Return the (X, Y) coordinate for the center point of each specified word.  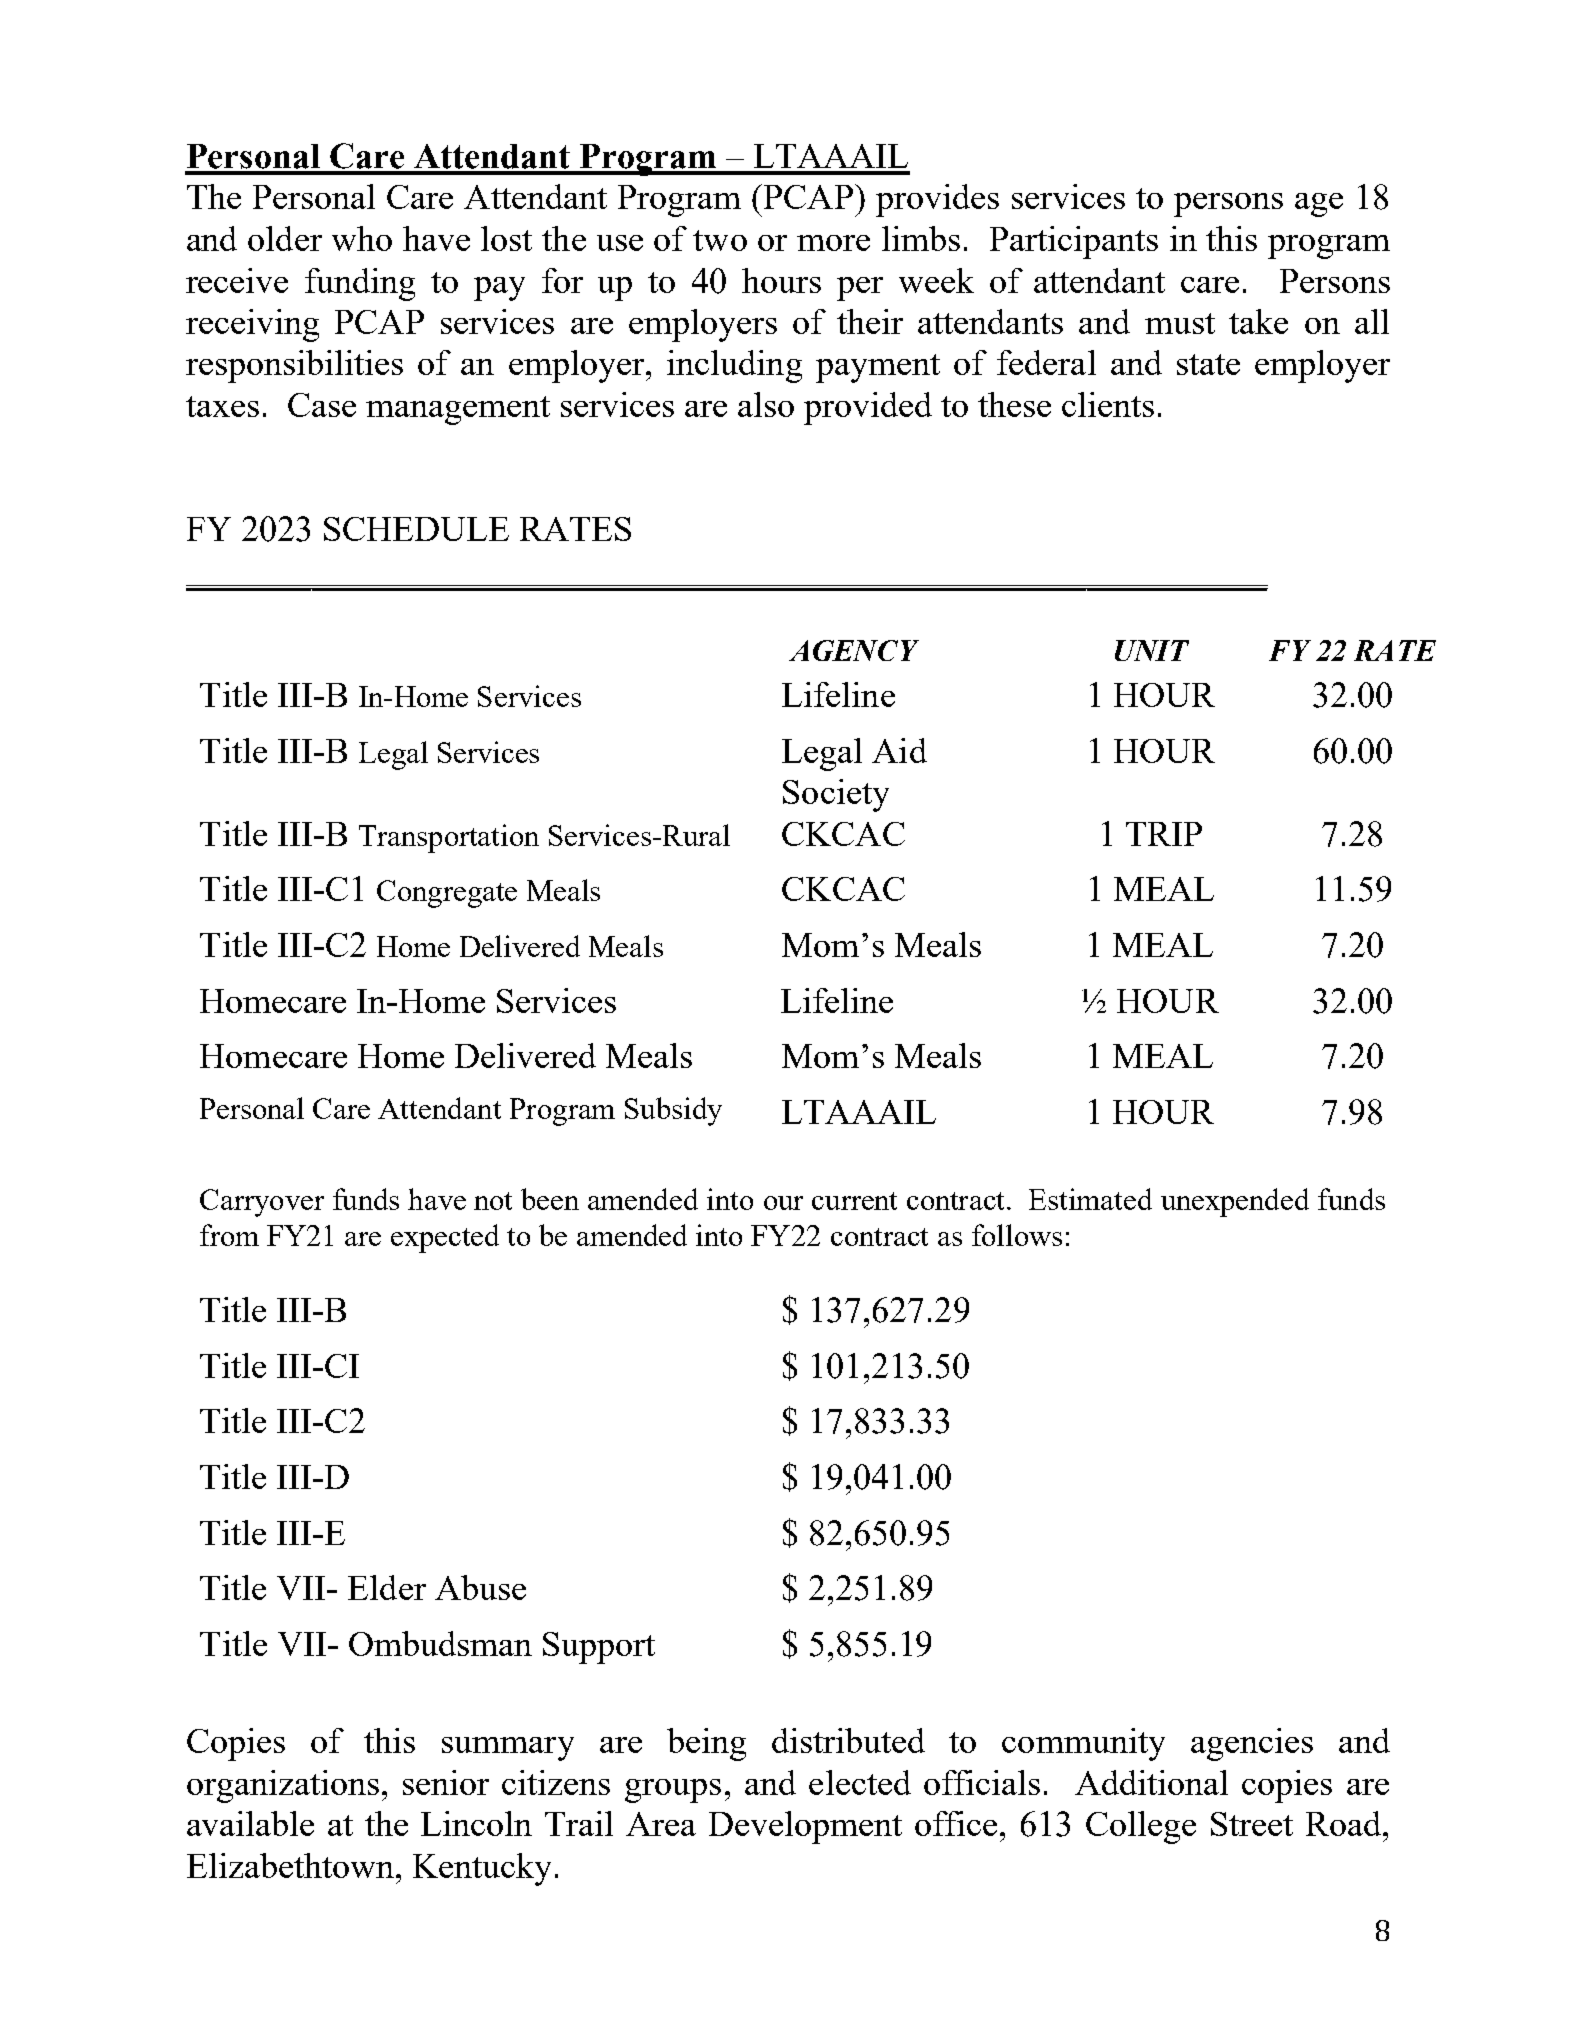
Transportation (449, 838)
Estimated (1090, 1199)
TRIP (1164, 834)
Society (836, 795)
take (1258, 321)
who (362, 238)
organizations (283, 1786)
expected (445, 1238)
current (854, 1201)
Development (805, 1827)
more (833, 243)
